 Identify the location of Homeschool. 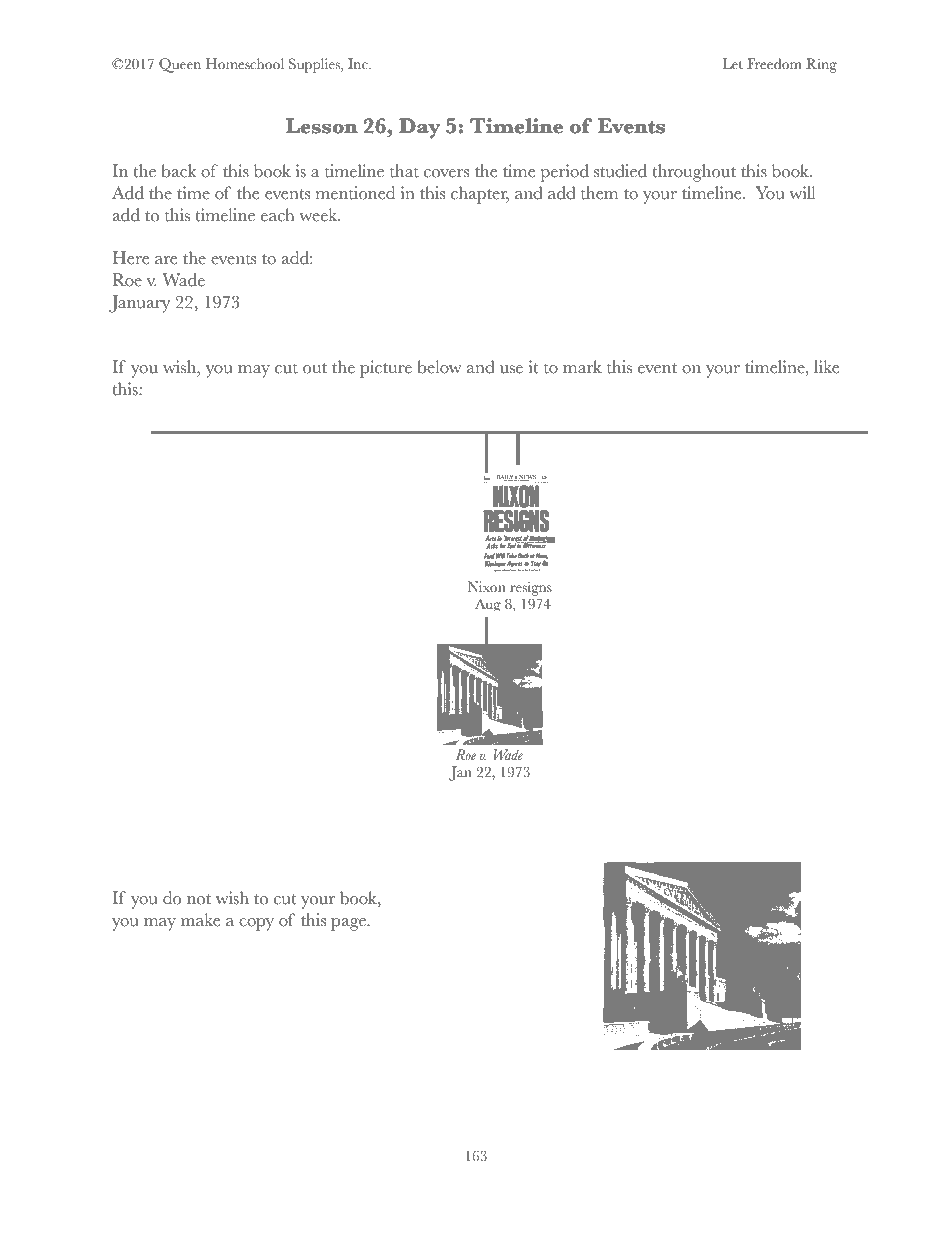
(245, 64).
